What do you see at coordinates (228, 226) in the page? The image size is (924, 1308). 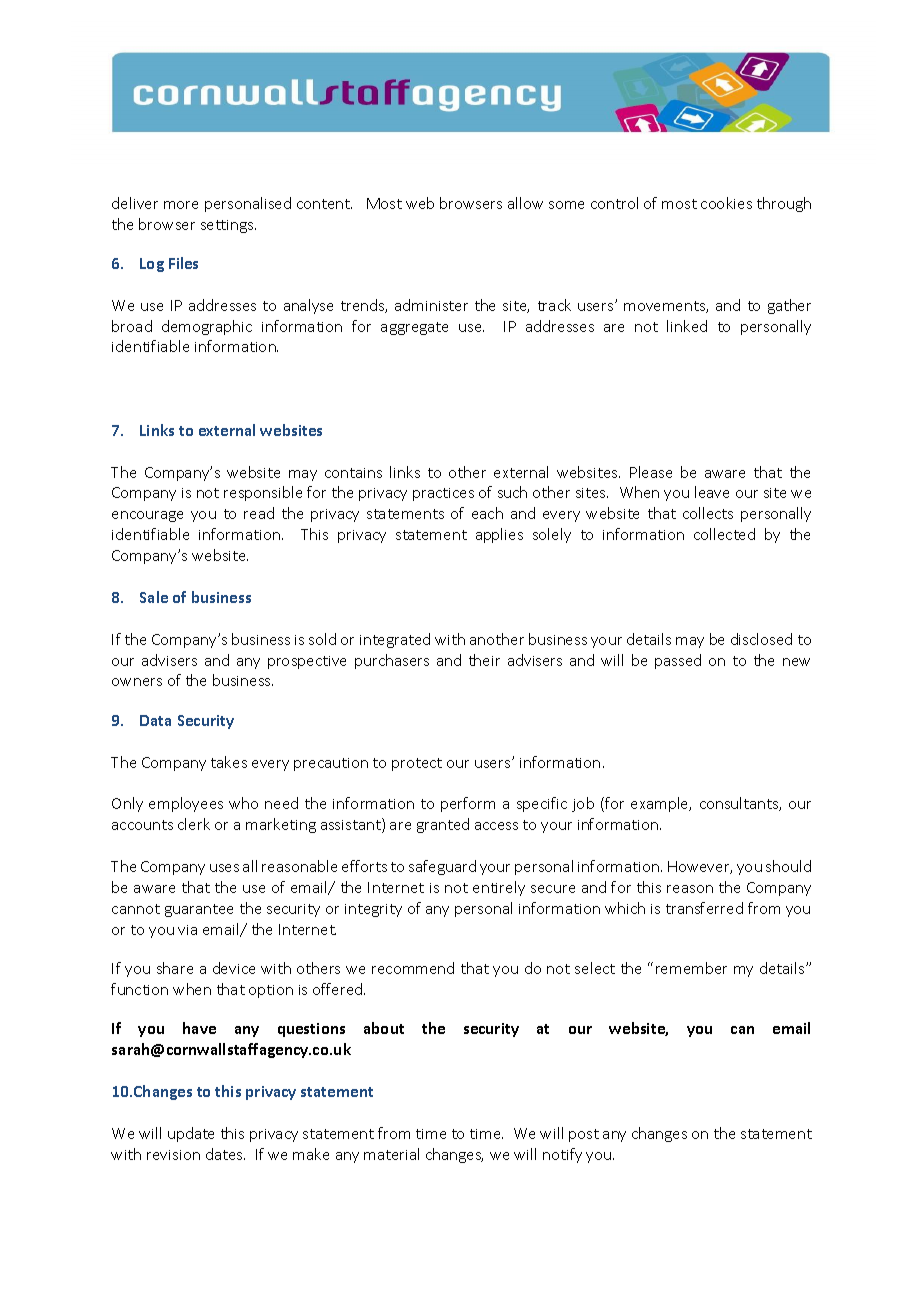 I see `settings` at bounding box center [228, 226].
